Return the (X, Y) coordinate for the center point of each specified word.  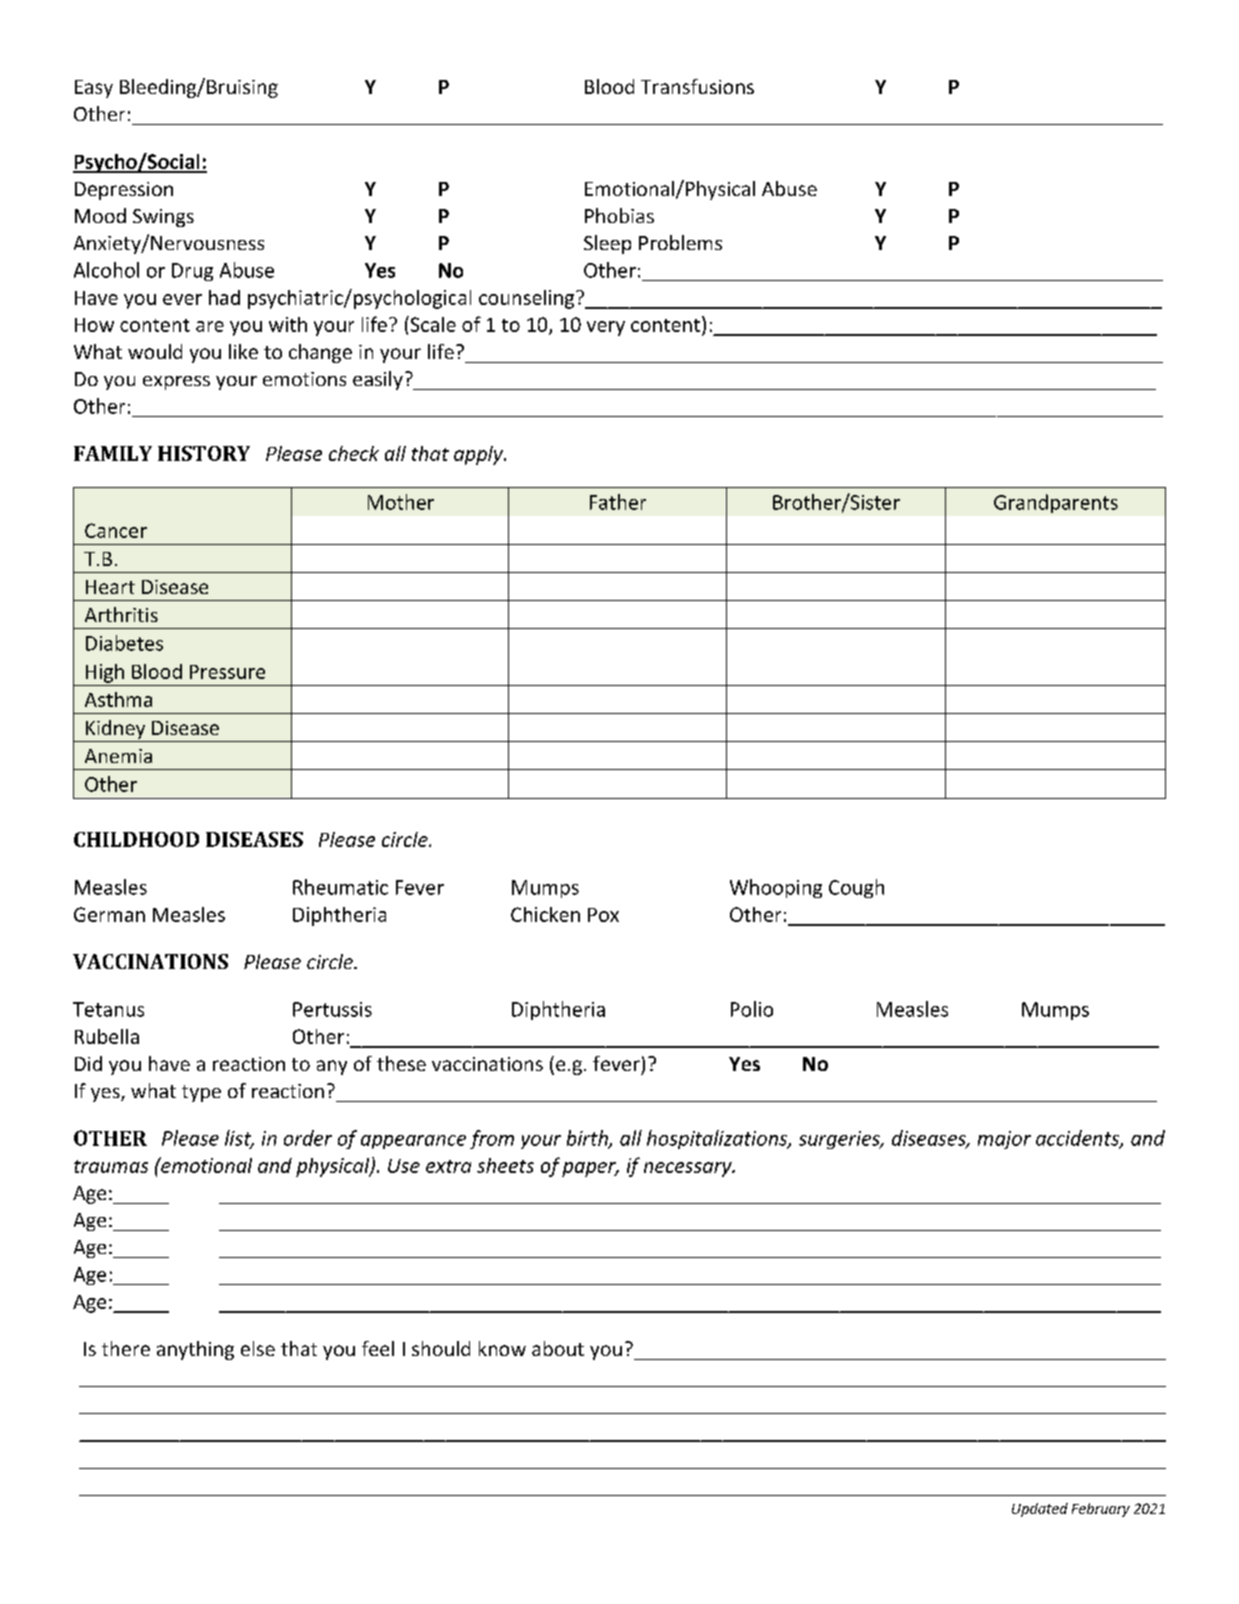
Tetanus (108, 1009)
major (1004, 1140)
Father (618, 502)
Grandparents (1056, 503)
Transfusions (697, 86)
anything (195, 1350)
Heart (110, 587)
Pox (603, 915)
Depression (124, 191)
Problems (680, 242)
